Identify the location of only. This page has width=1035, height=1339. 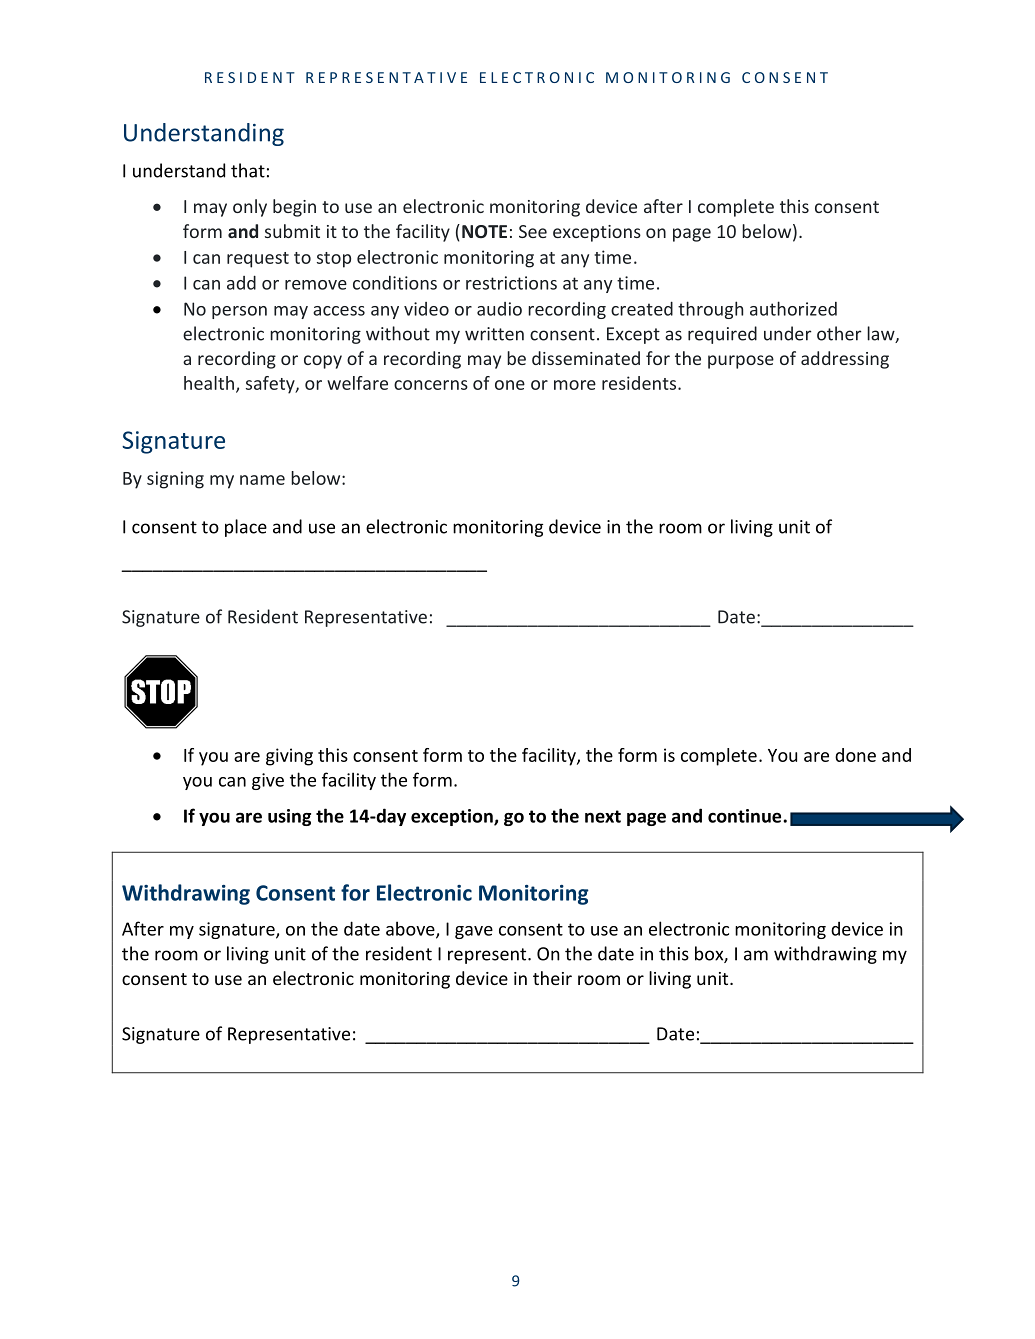
(250, 208).
